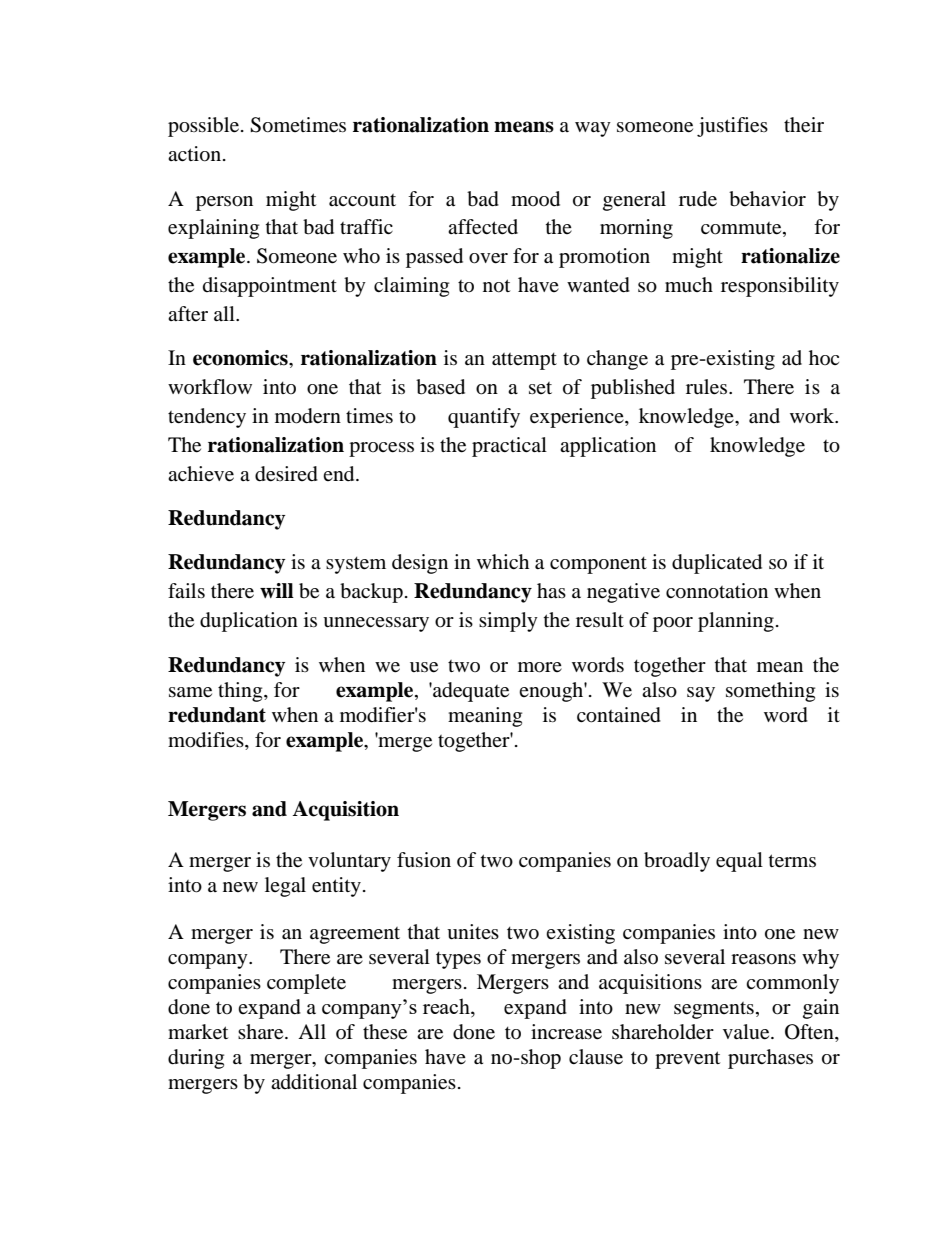 The image size is (952, 1233). Describe the element at coordinates (535, 199) in the page. I see `mood` at that location.
